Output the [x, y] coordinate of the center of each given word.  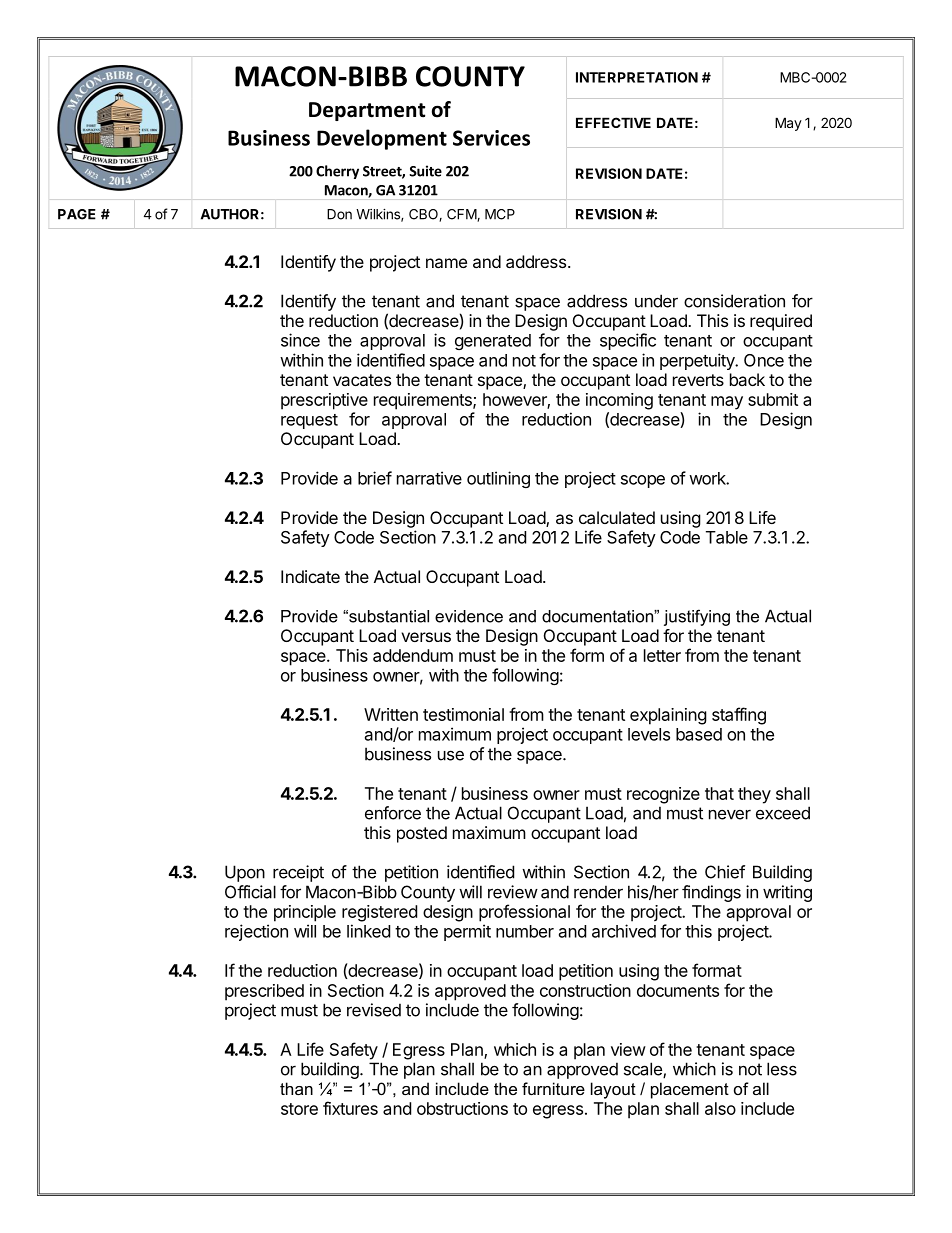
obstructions [462, 1108]
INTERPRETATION [637, 77]
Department [367, 111]
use [451, 755]
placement [690, 1090]
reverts [698, 380]
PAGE [77, 214]
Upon [245, 873]
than [296, 1088]
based [699, 734]
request [309, 421]
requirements [424, 401]
